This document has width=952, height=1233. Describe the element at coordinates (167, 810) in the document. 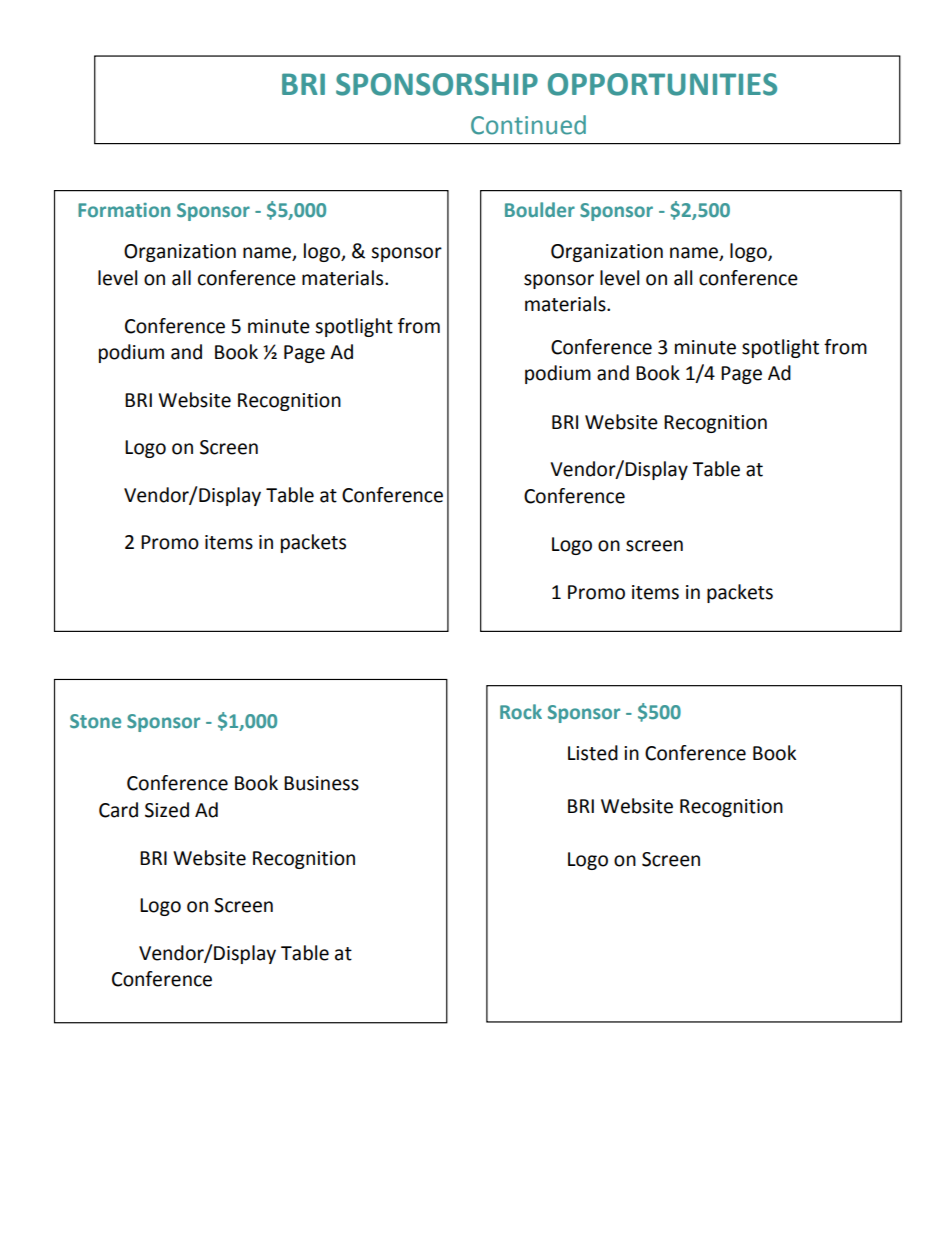

I see `Sized` at that location.
